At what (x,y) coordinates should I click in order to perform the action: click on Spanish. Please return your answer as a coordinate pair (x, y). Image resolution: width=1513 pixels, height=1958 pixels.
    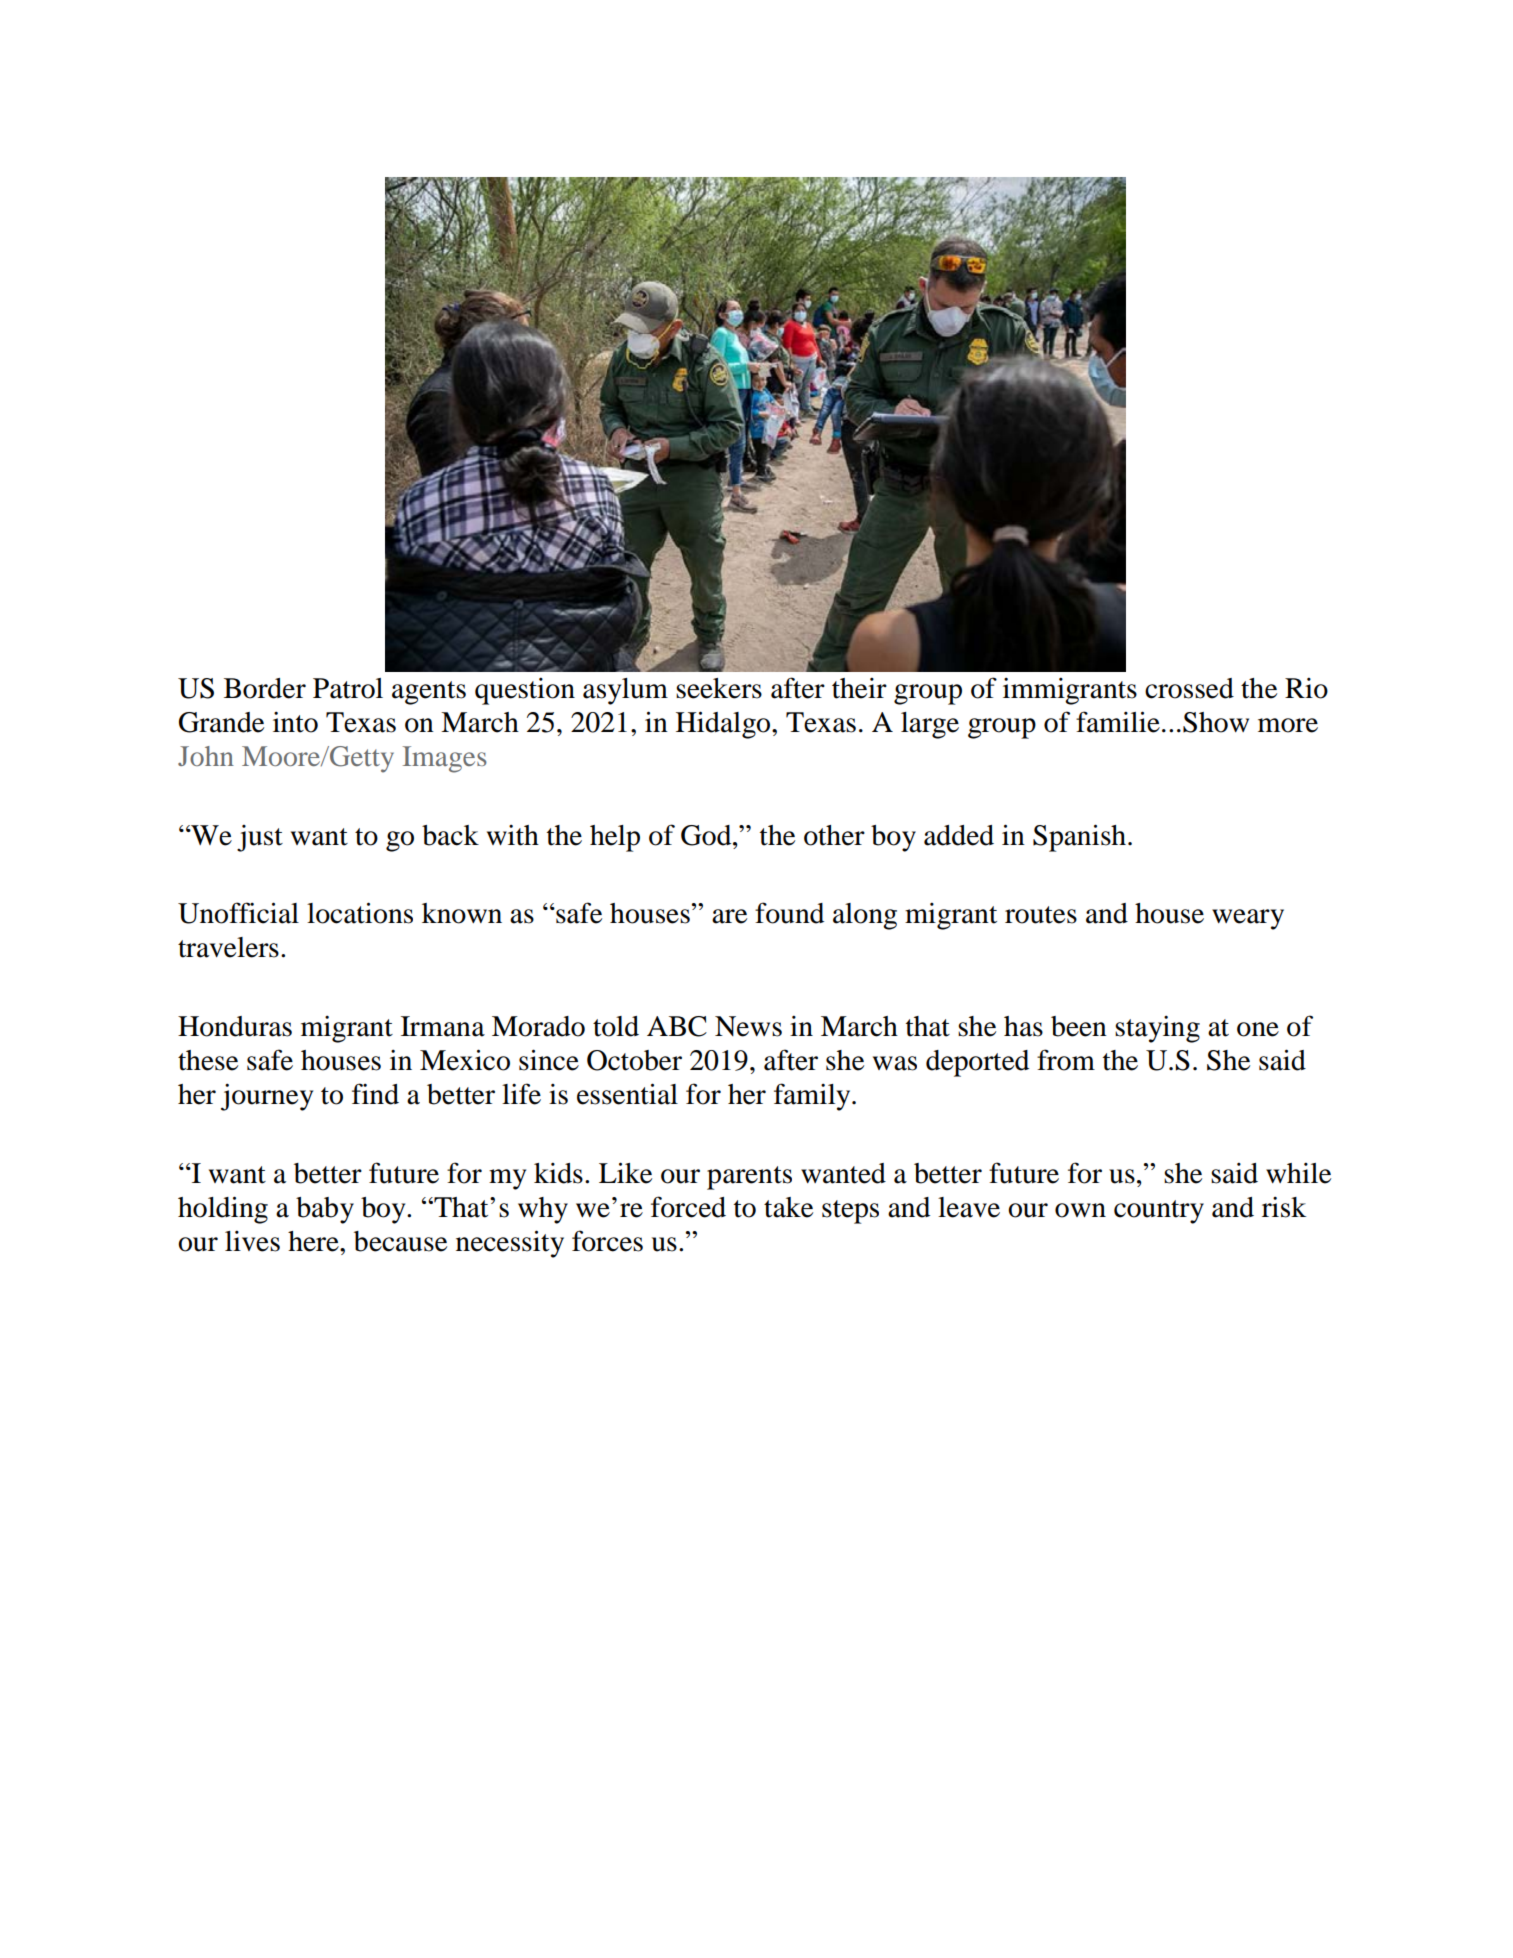
    Looking at the image, I should click on (1081, 838).
